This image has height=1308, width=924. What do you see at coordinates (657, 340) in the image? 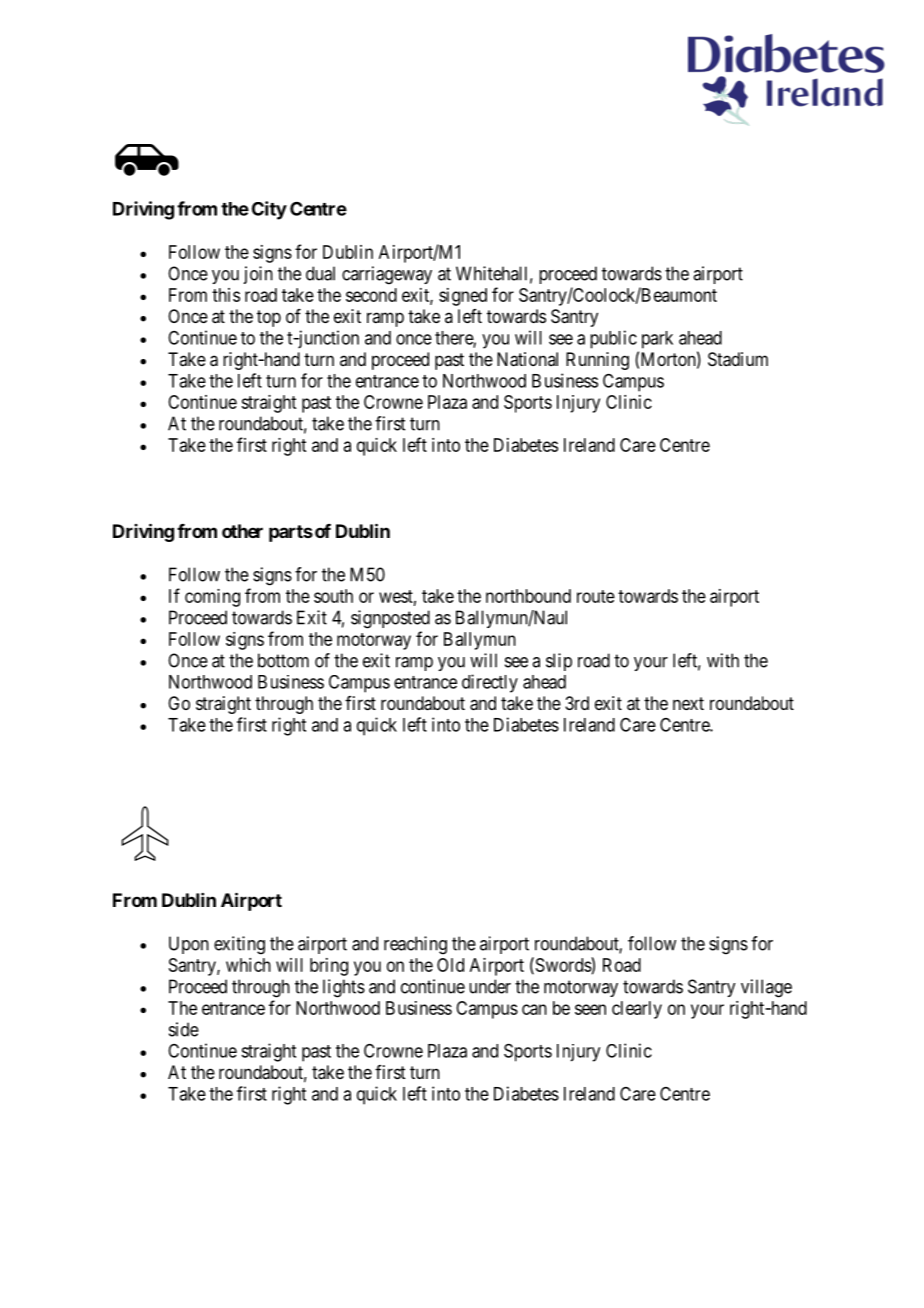
I see `park` at bounding box center [657, 340].
